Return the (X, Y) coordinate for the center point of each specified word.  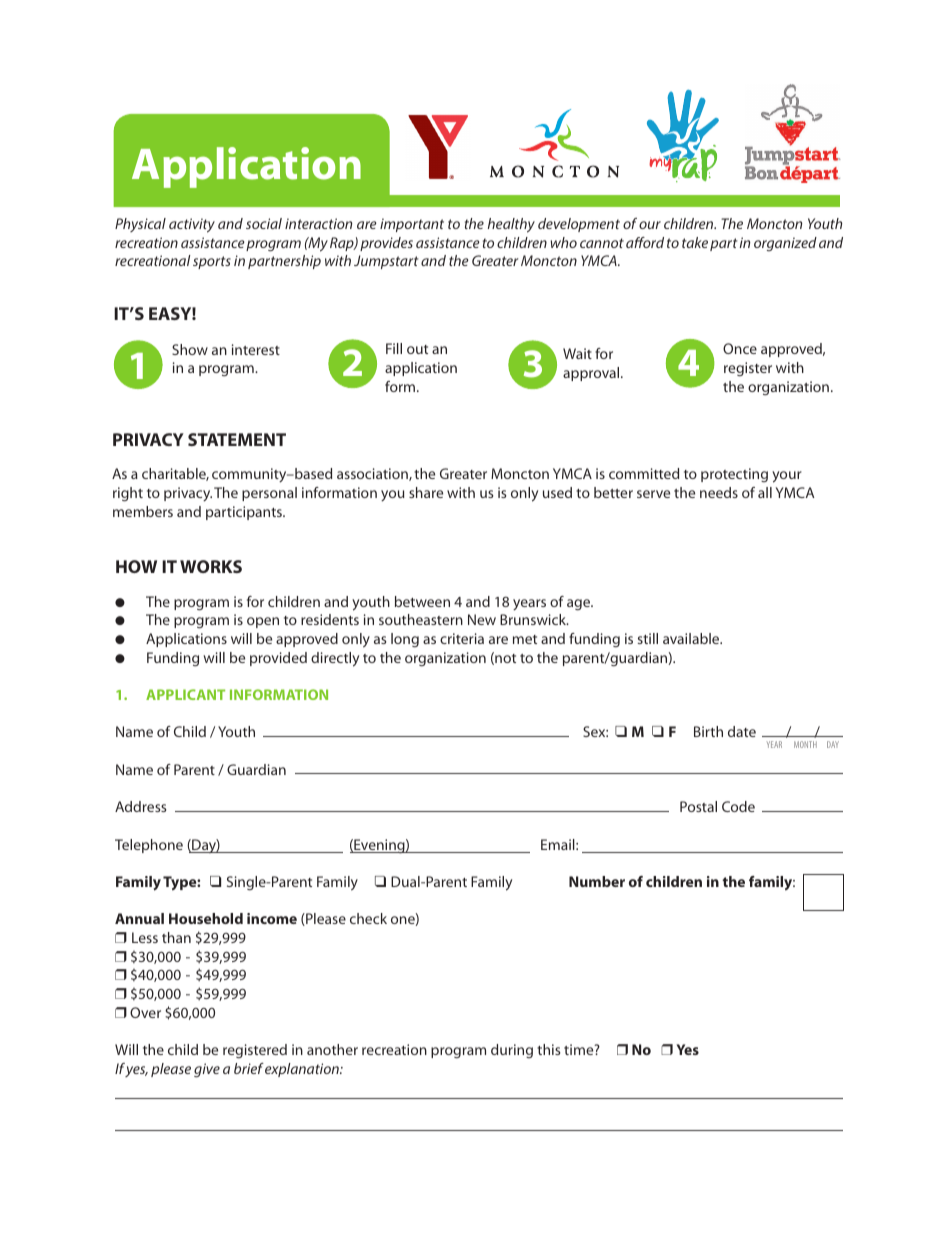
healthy (511, 225)
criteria (462, 638)
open (263, 622)
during (512, 1051)
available (692, 638)
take (695, 242)
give (207, 1070)
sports (212, 262)
